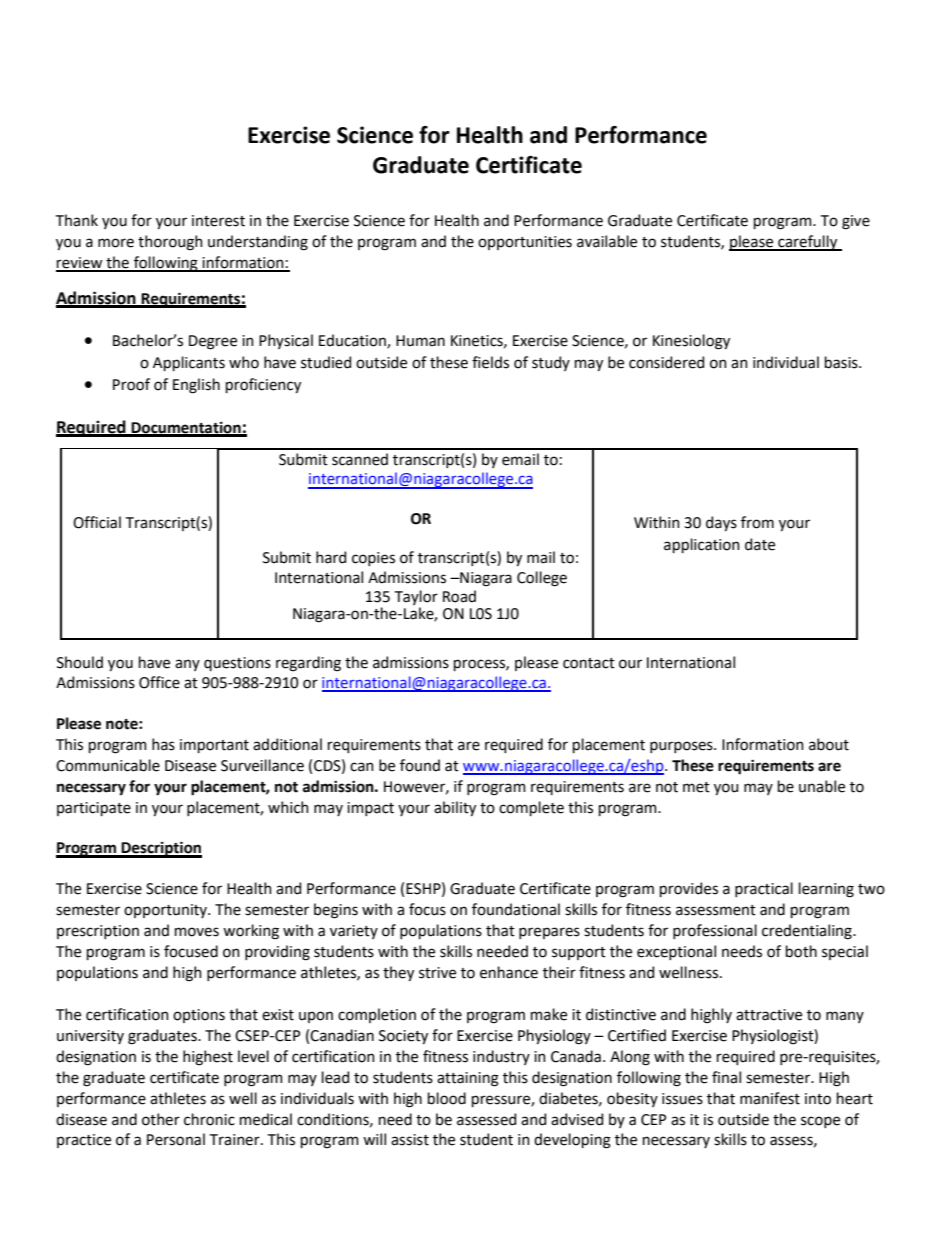 The image size is (952, 1233). What do you see at coordinates (360, 459) in the page?
I see `scanned` at bounding box center [360, 459].
